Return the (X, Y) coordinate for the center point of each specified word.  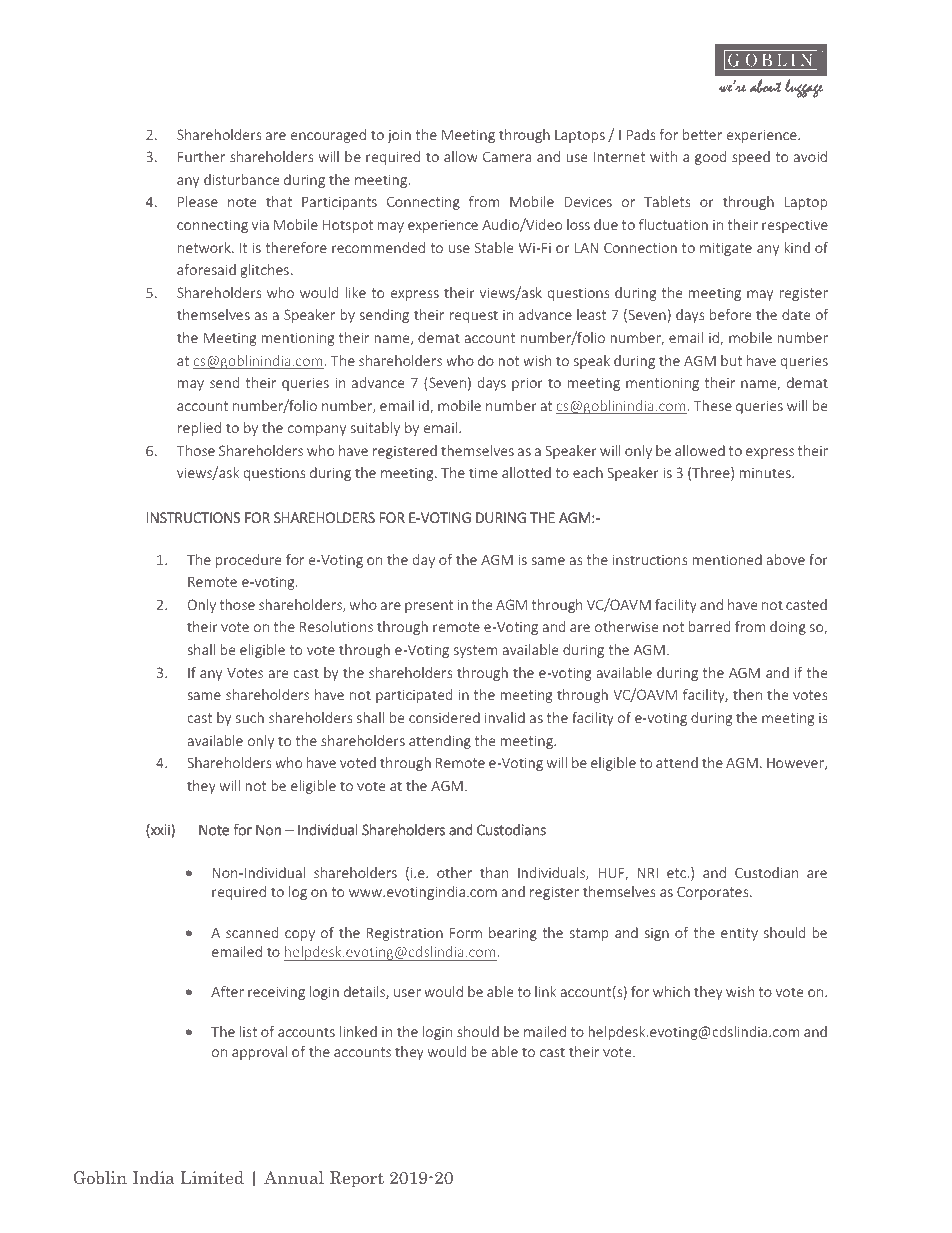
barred (709, 626)
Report (357, 1179)
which (671, 991)
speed (751, 158)
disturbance (241, 179)
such (250, 717)
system (476, 651)
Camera (507, 156)
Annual (294, 1177)
